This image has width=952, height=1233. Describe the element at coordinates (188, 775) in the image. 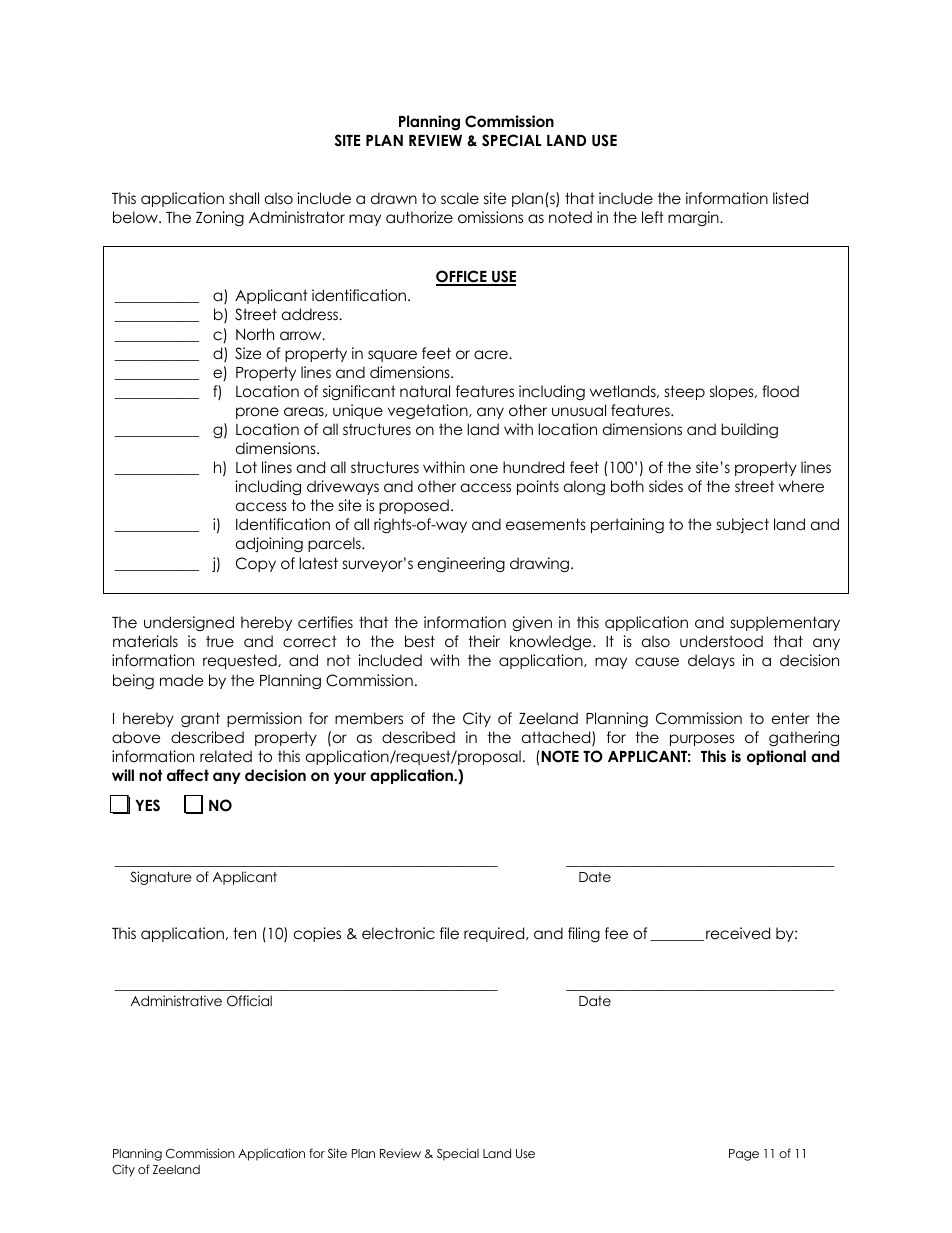

I see `affect` at that location.
